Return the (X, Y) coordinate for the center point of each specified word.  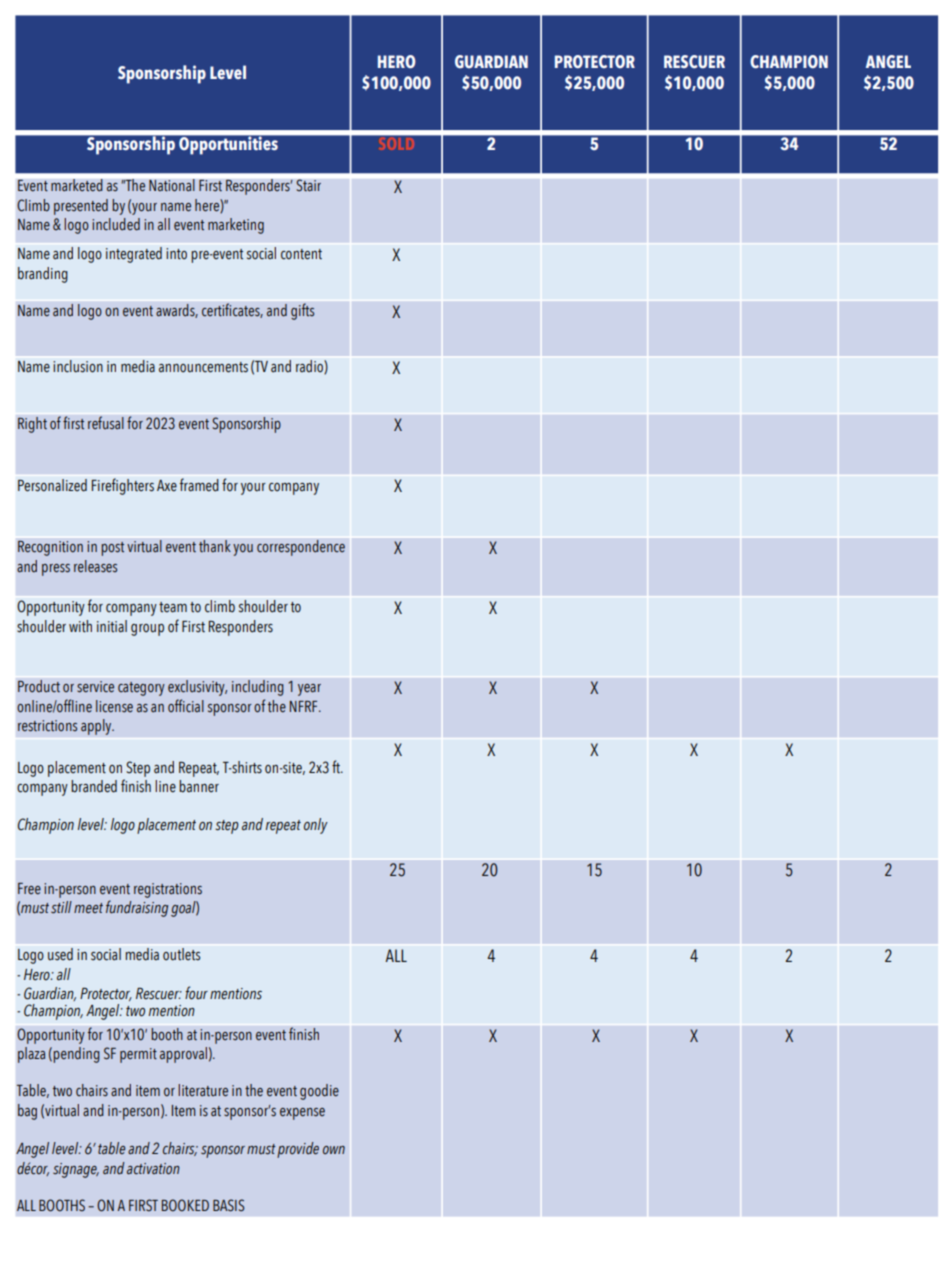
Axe (167, 486)
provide (298, 1150)
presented (81, 207)
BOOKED (185, 1205)
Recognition (50, 548)
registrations (168, 890)
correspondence (301, 548)
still (61, 907)
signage (76, 1170)
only (316, 826)
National (172, 185)
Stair (308, 185)
